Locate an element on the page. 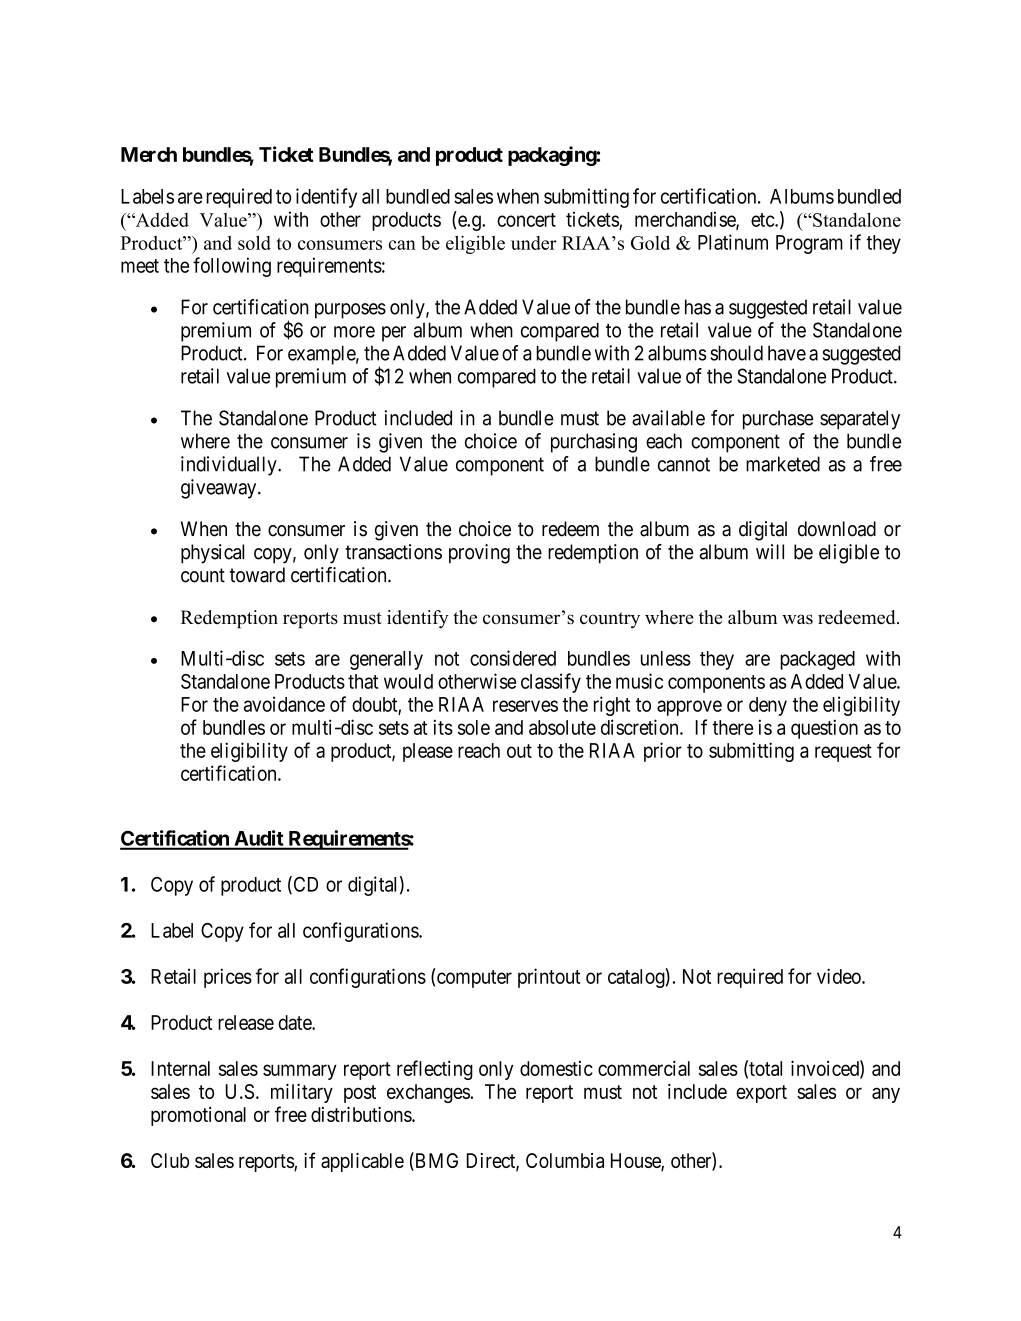  Program is located at coordinates (809, 244).
